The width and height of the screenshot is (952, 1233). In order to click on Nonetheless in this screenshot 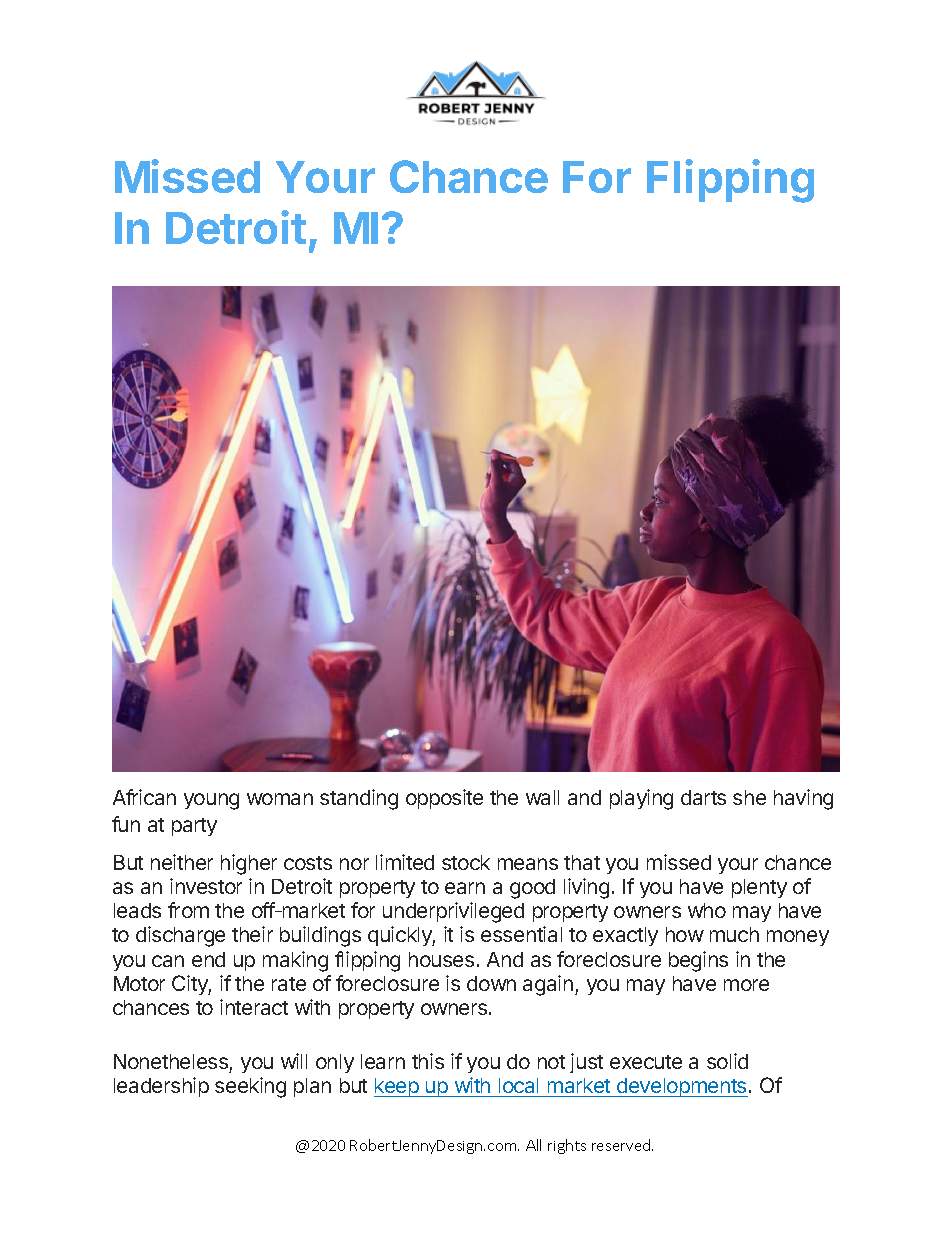, I will do `click(171, 1061)`.
